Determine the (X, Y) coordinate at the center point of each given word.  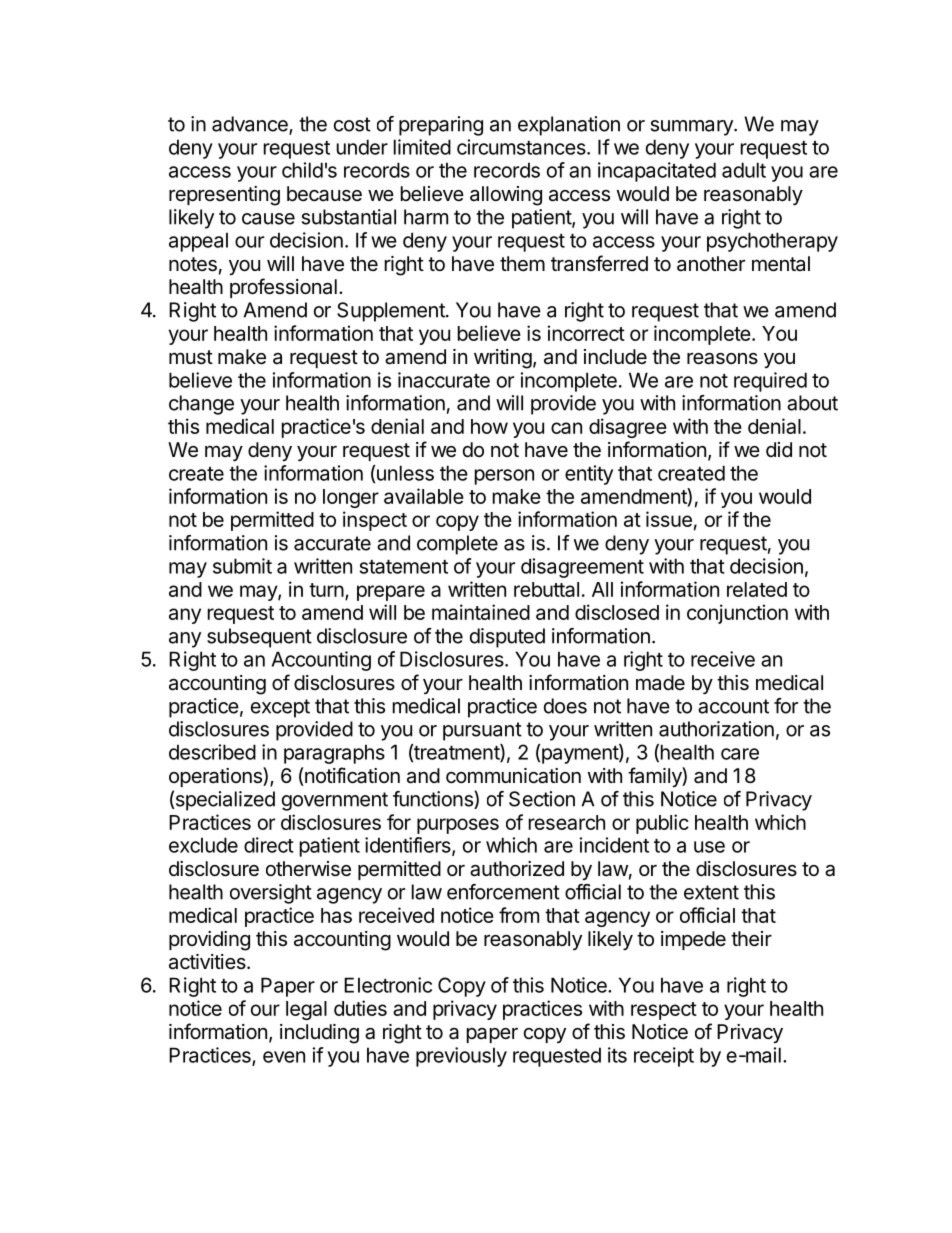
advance (251, 125)
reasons (722, 359)
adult (744, 170)
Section (542, 799)
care (740, 754)
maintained (481, 612)
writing (503, 359)
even (284, 1057)
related (757, 589)
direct (269, 845)
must (191, 357)
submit (242, 566)
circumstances (521, 147)
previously (461, 1057)
